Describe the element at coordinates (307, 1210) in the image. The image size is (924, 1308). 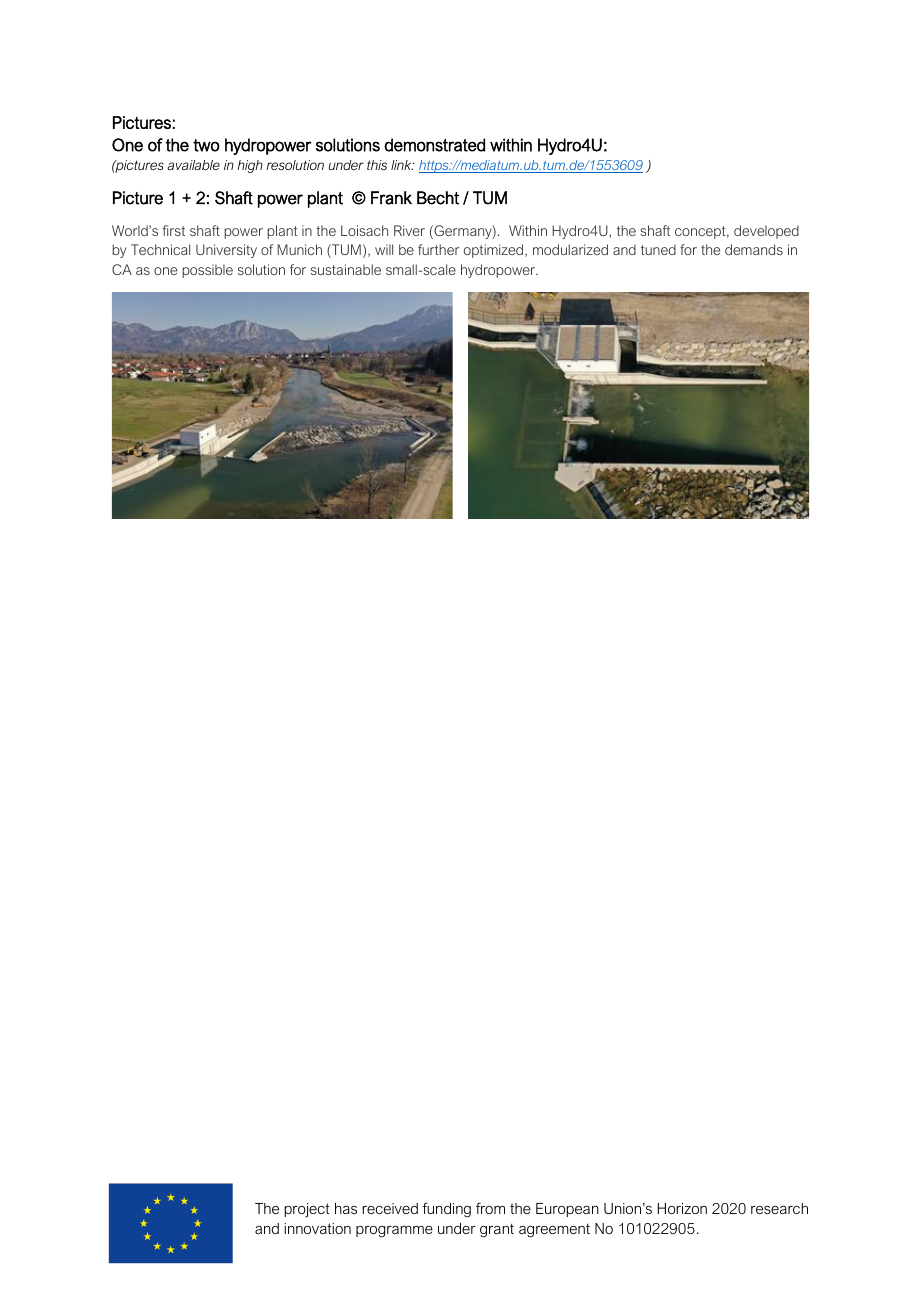
I see `project` at that location.
